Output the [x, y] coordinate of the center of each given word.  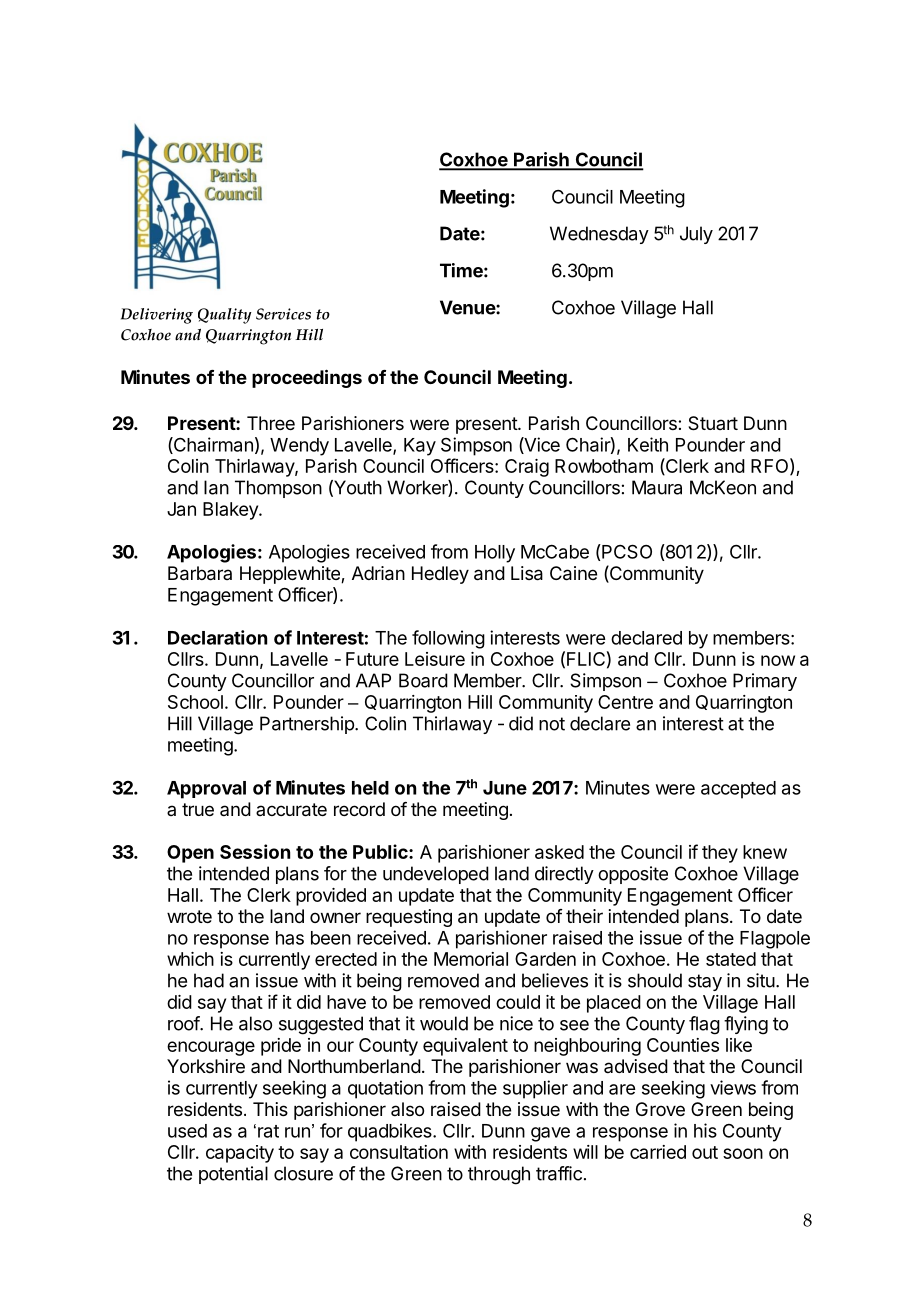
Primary [765, 682]
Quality [225, 316]
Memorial [471, 959]
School [195, 702]
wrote [189, 916]
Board [423, 680]
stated [731, 959]
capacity [240, 1154]
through [499, 1175]
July [696, 235]
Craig [527, 468]
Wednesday [599, 235]
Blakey [231, 511]
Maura [657, 487]
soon [743, 1153]
